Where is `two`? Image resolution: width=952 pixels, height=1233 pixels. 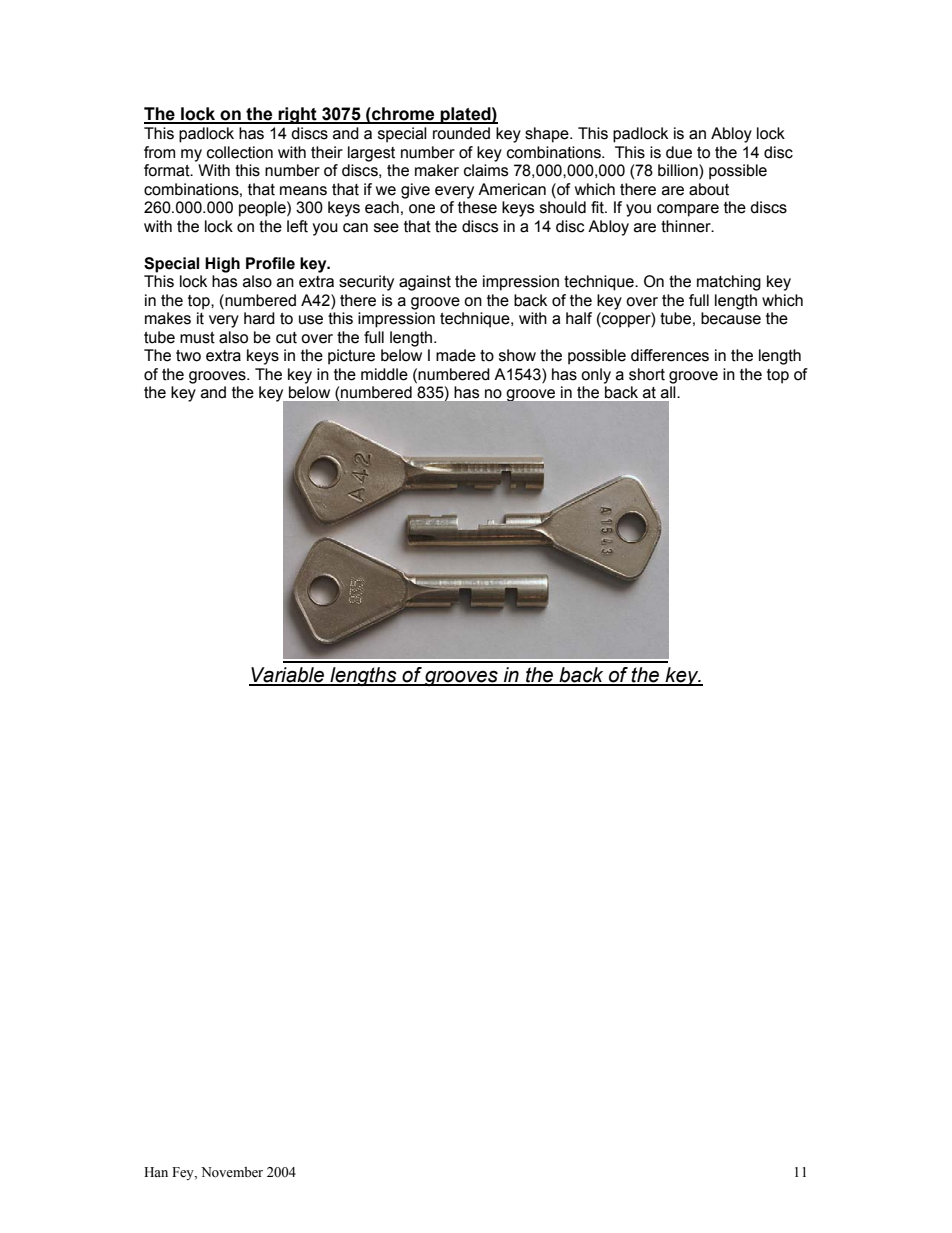 two is located at coordinates (188, 356).
